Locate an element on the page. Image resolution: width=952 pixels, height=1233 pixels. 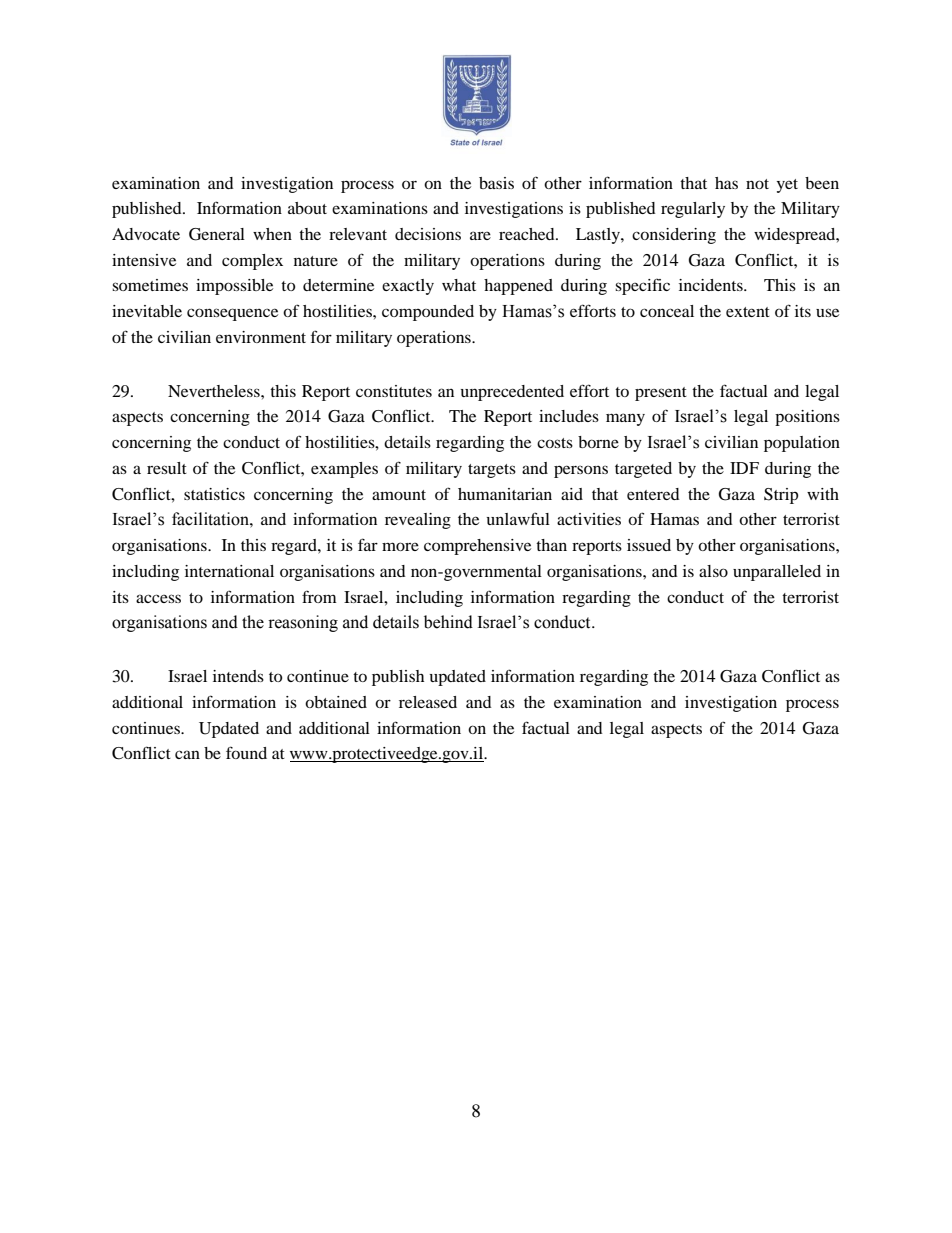
General is located at coordinates (217, 234).
